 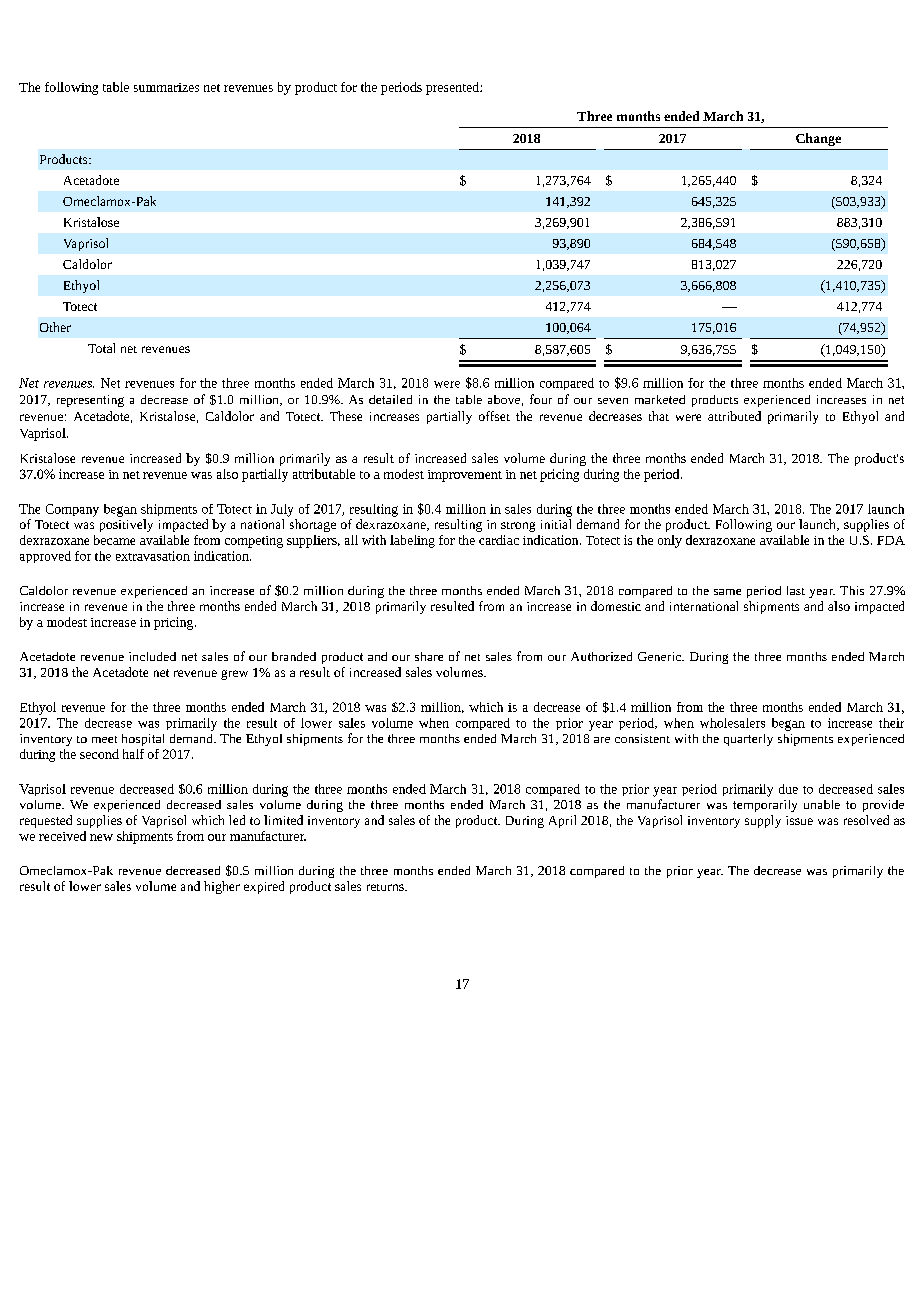 I want to click on summarizes, so click(x=166, y=87).
